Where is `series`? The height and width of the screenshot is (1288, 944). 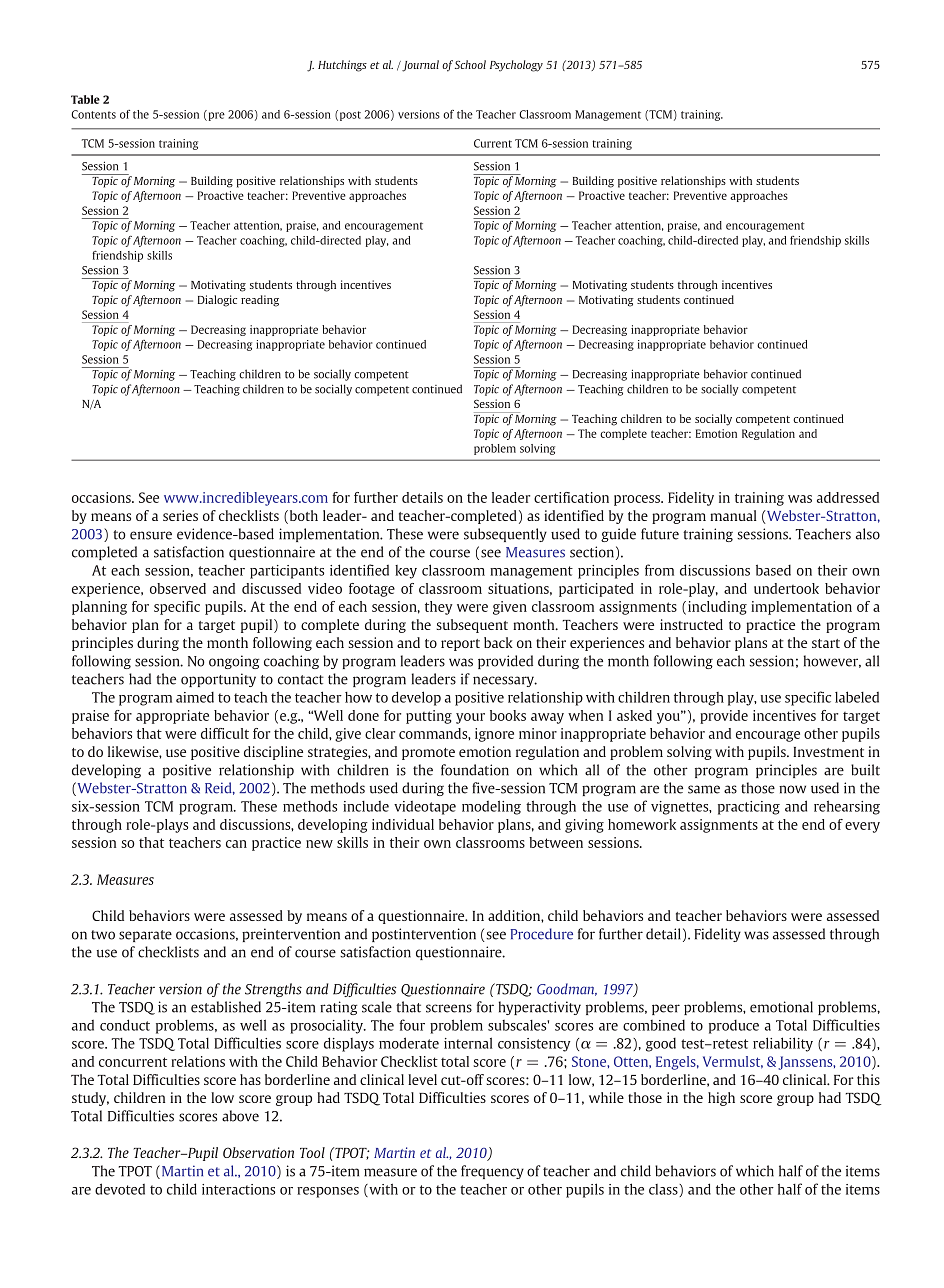
series is located at coordinates (180, 515).
